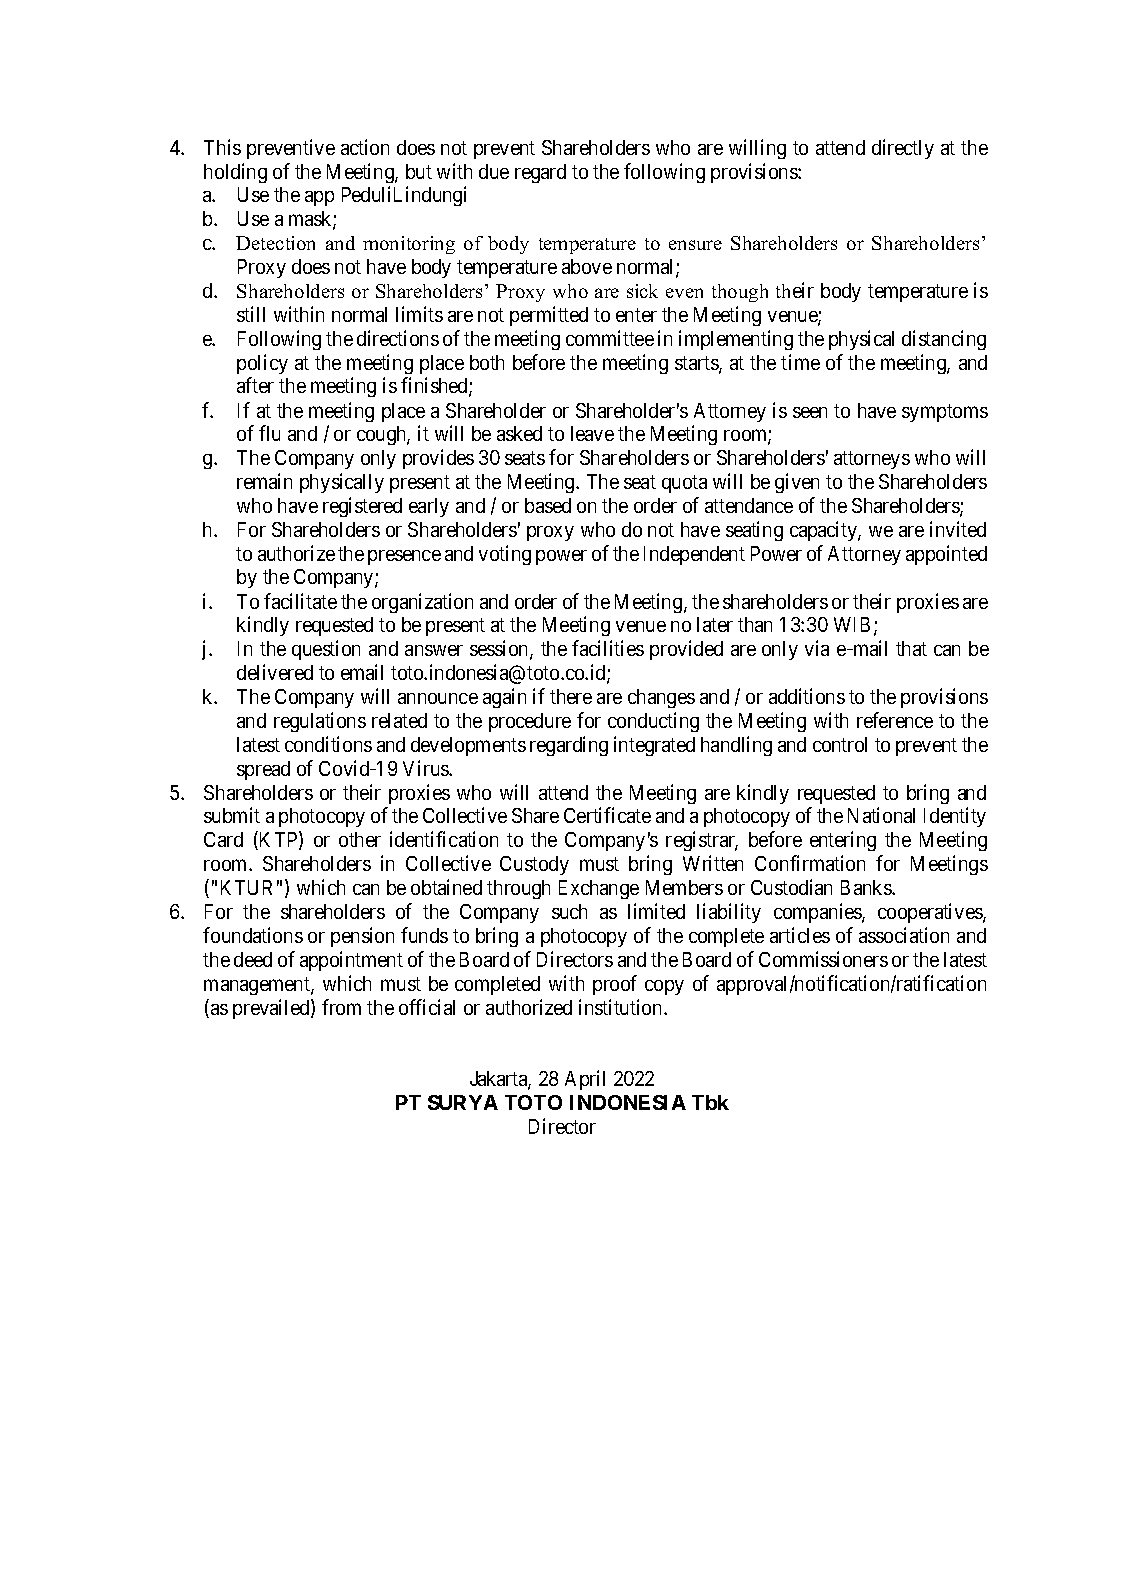 Image resolution: width=1124 pixels, height=1589 pixels. What do you see at coordinates (903, 149) in the screenshot?
I see `directly` at bounding box center [903, 149].
